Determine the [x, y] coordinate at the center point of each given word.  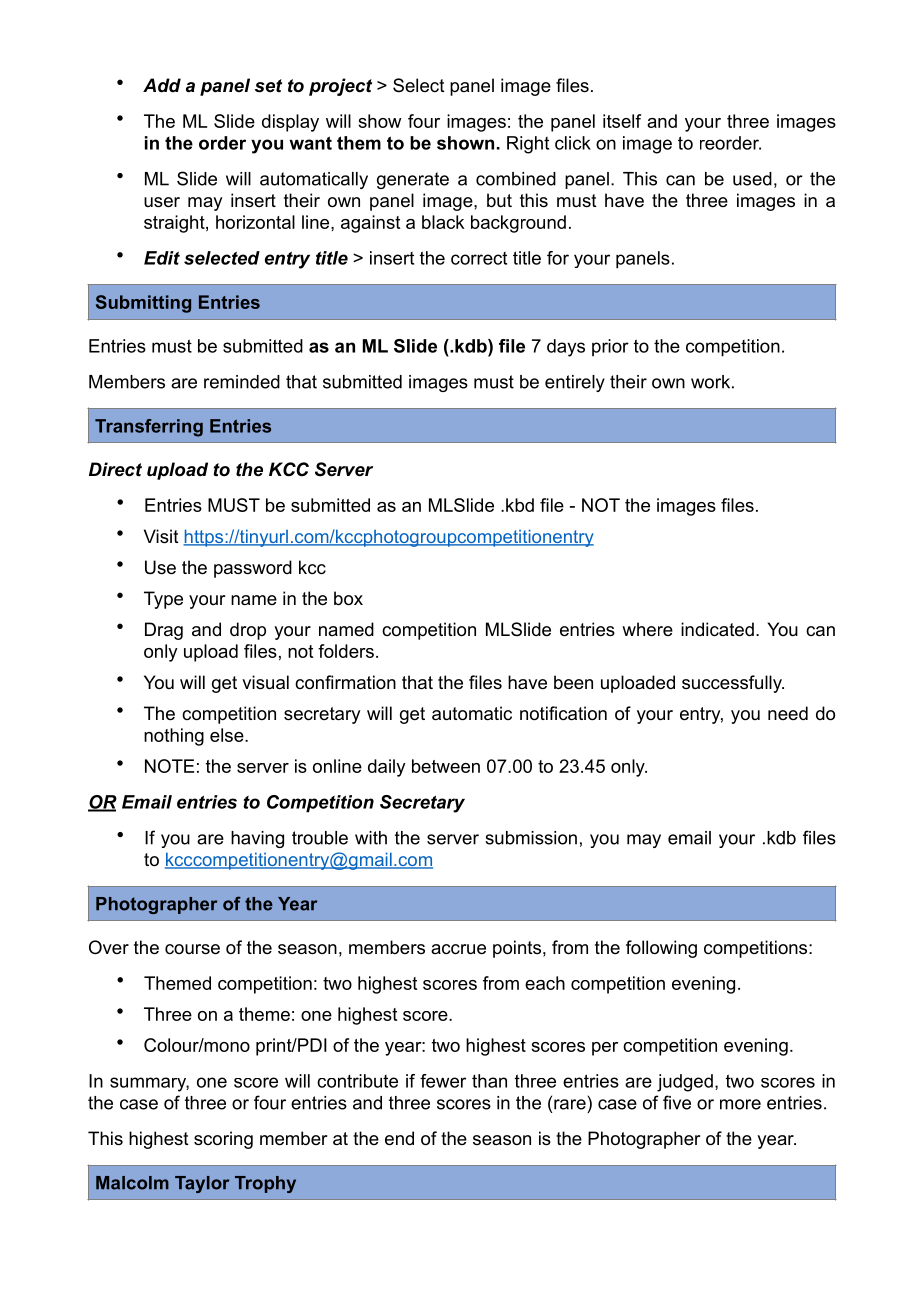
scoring [223, 1140]
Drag [164, 631]
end [399, 1138]
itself [622, 121]
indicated [717, 629]
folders [346, 651]
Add [162, 85]
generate [413, 180]
